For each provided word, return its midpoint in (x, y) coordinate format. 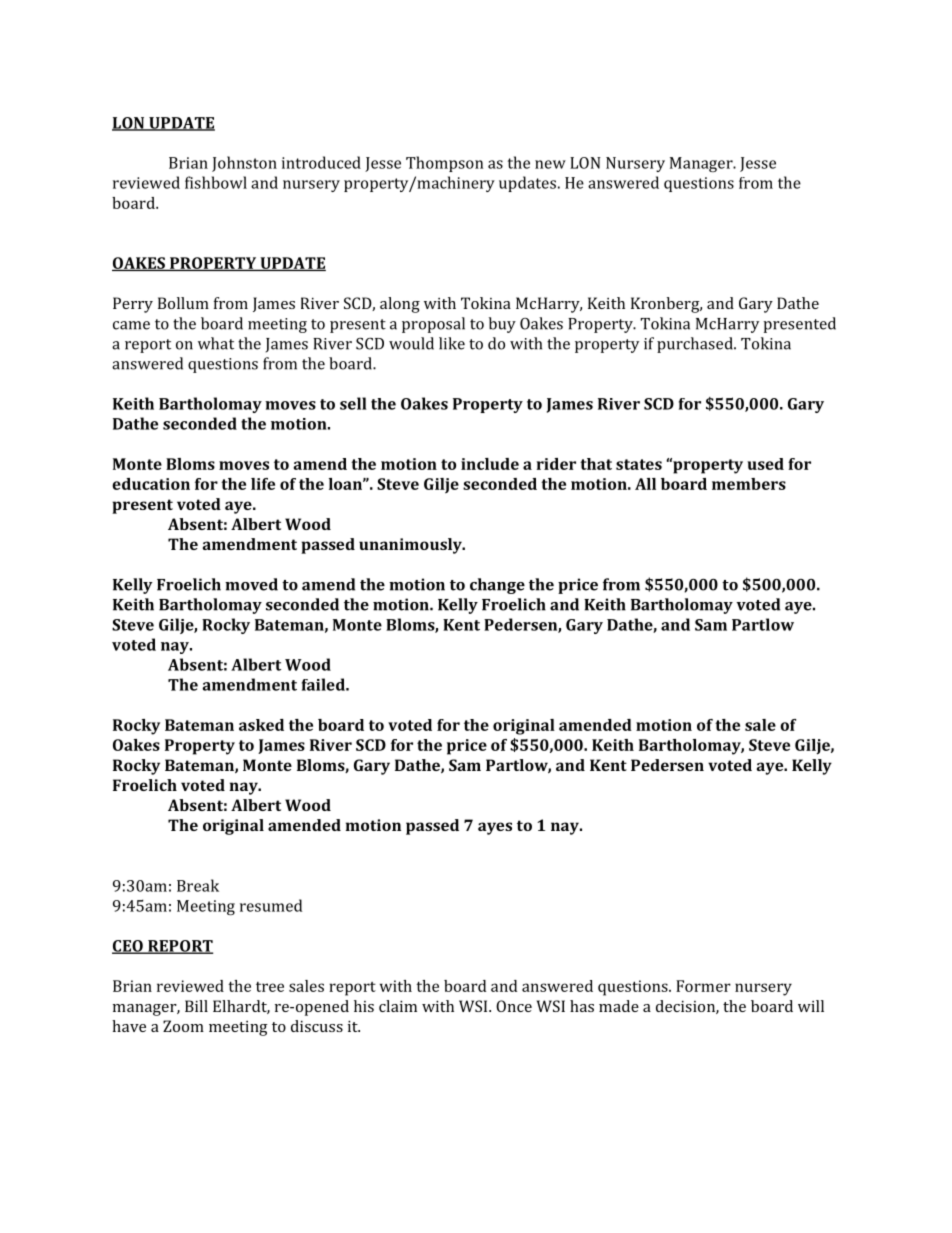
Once (514, 1006)
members (749, 484)
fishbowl (216, 182)
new (550, 164)
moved (251, 584)
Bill (196, 1006)
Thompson (444, 164)
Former (703, 986)
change (497, 586)
